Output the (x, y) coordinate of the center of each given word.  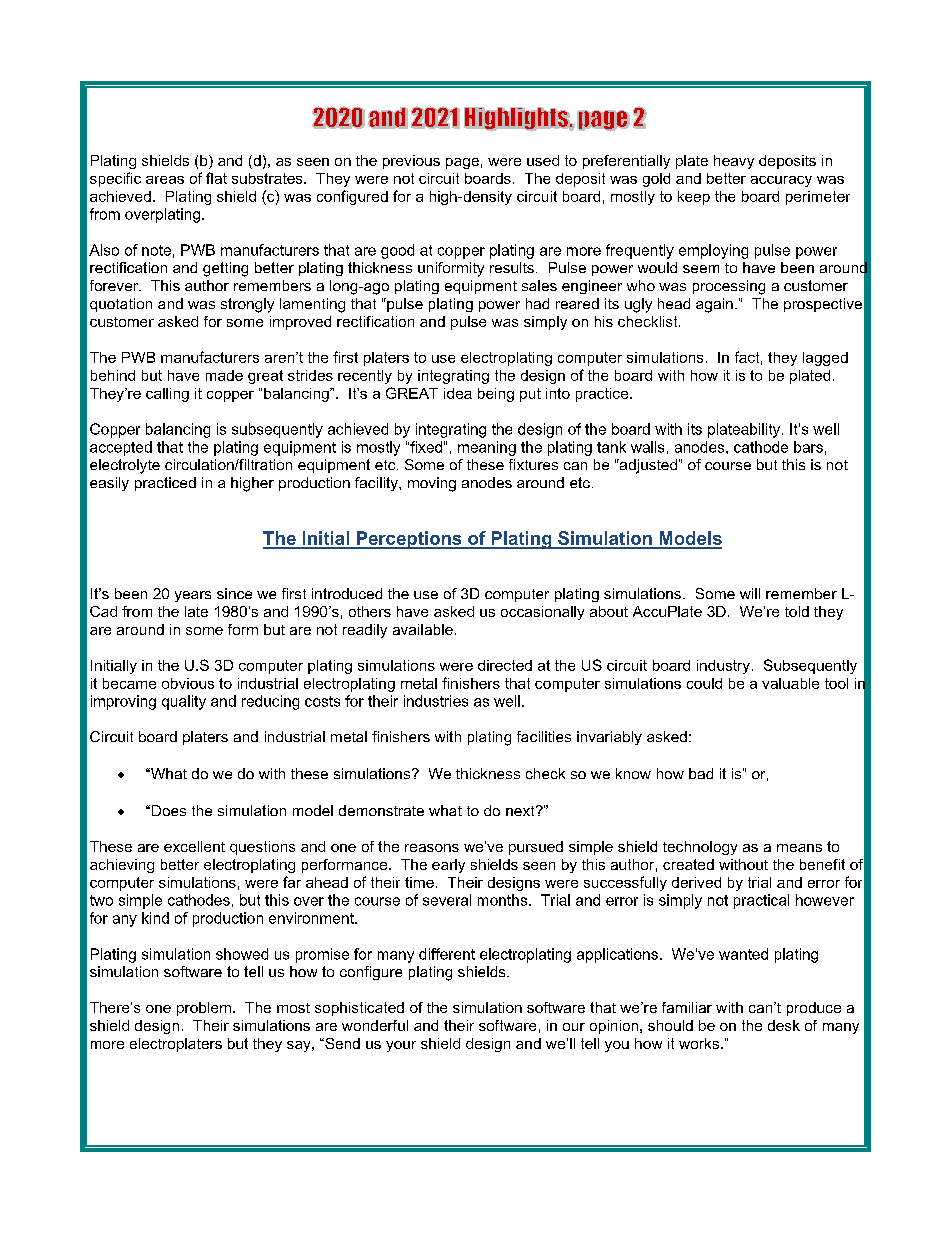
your (401, 1046)
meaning (487, 448)
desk (784, 1025)
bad (701, 773)
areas (165, 180)
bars (808, 447)
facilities (544, 736)
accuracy (781, 181)
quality (184, 702)
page (462, 163)
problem (204, 1009)
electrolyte (125, 466)
